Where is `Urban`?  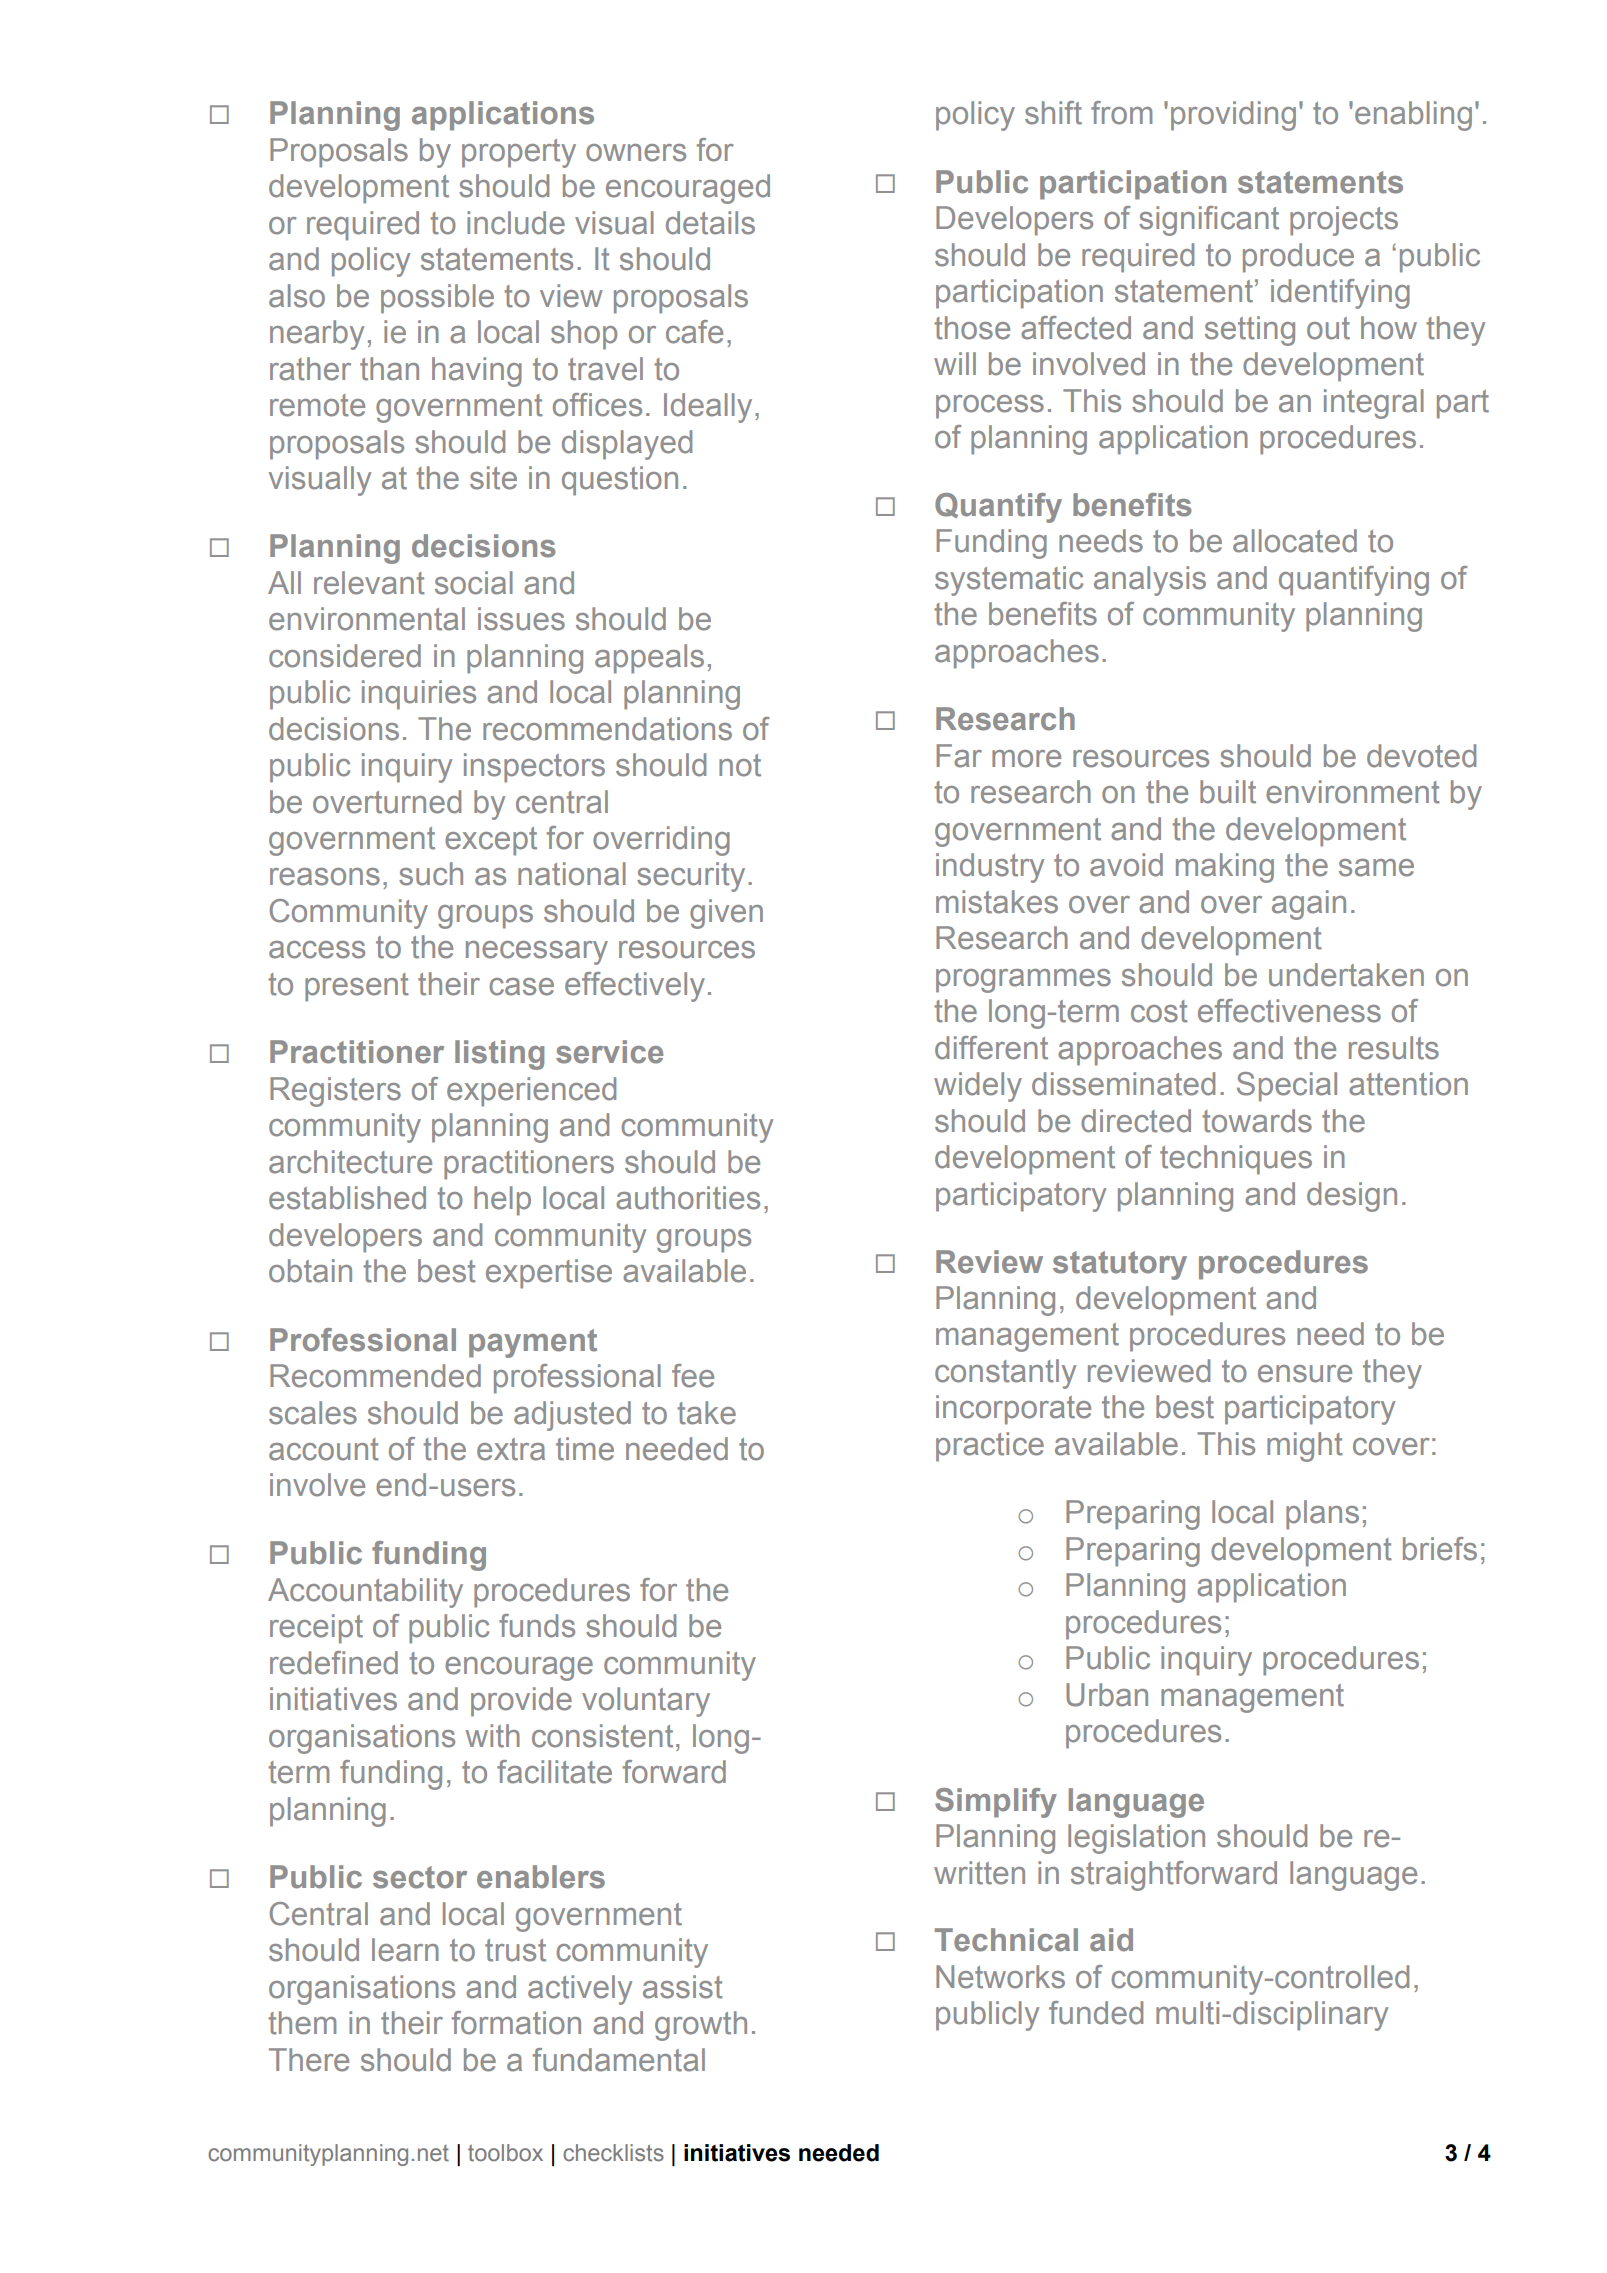
Urban is located at coordinates (1107, 1695).
